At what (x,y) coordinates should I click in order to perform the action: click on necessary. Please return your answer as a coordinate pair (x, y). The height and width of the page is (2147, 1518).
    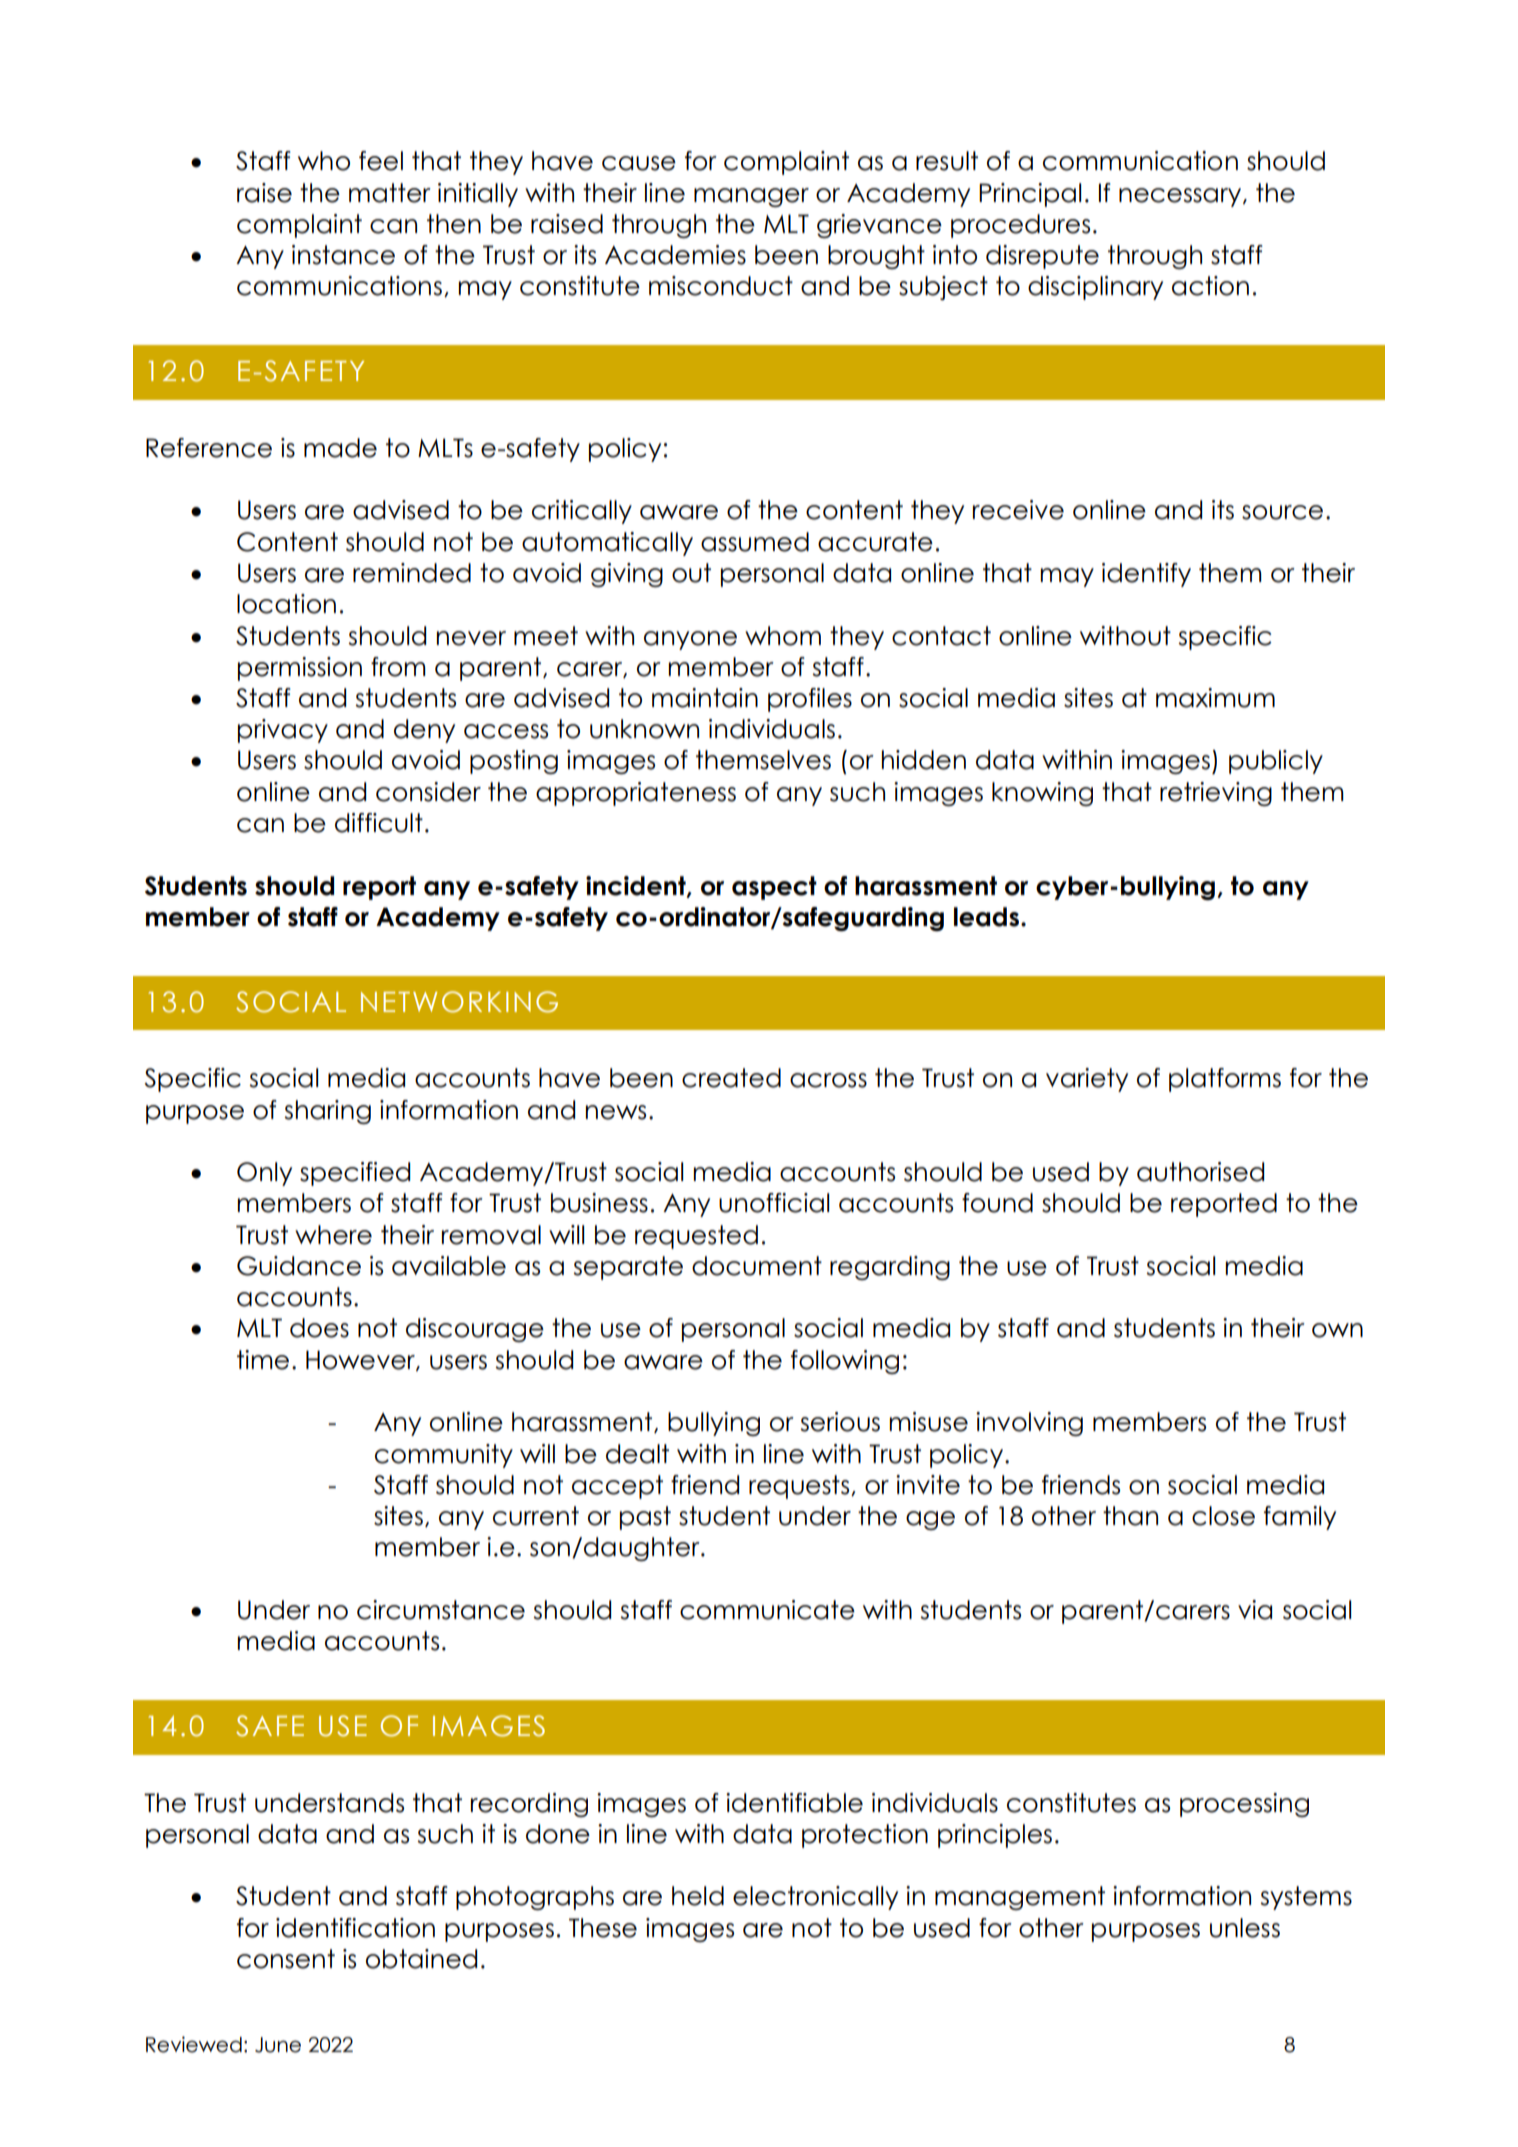
    Looking at the image, I should click on (1180, 197).
